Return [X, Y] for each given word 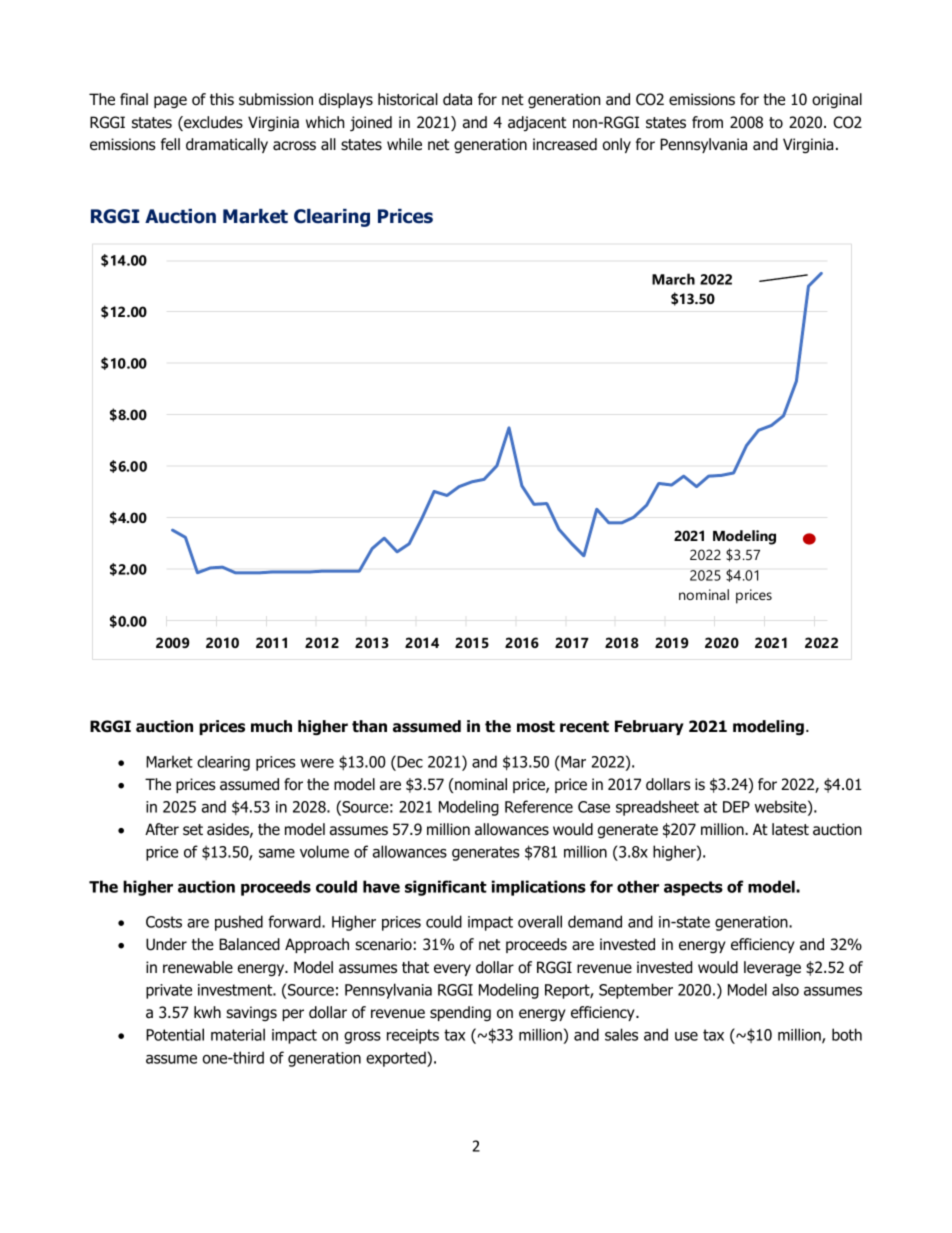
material [238, 1034]
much [271, 726]
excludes [212, 123]
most [536, 727]
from [707, 122]
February [649, 727]
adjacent [537, 123]
